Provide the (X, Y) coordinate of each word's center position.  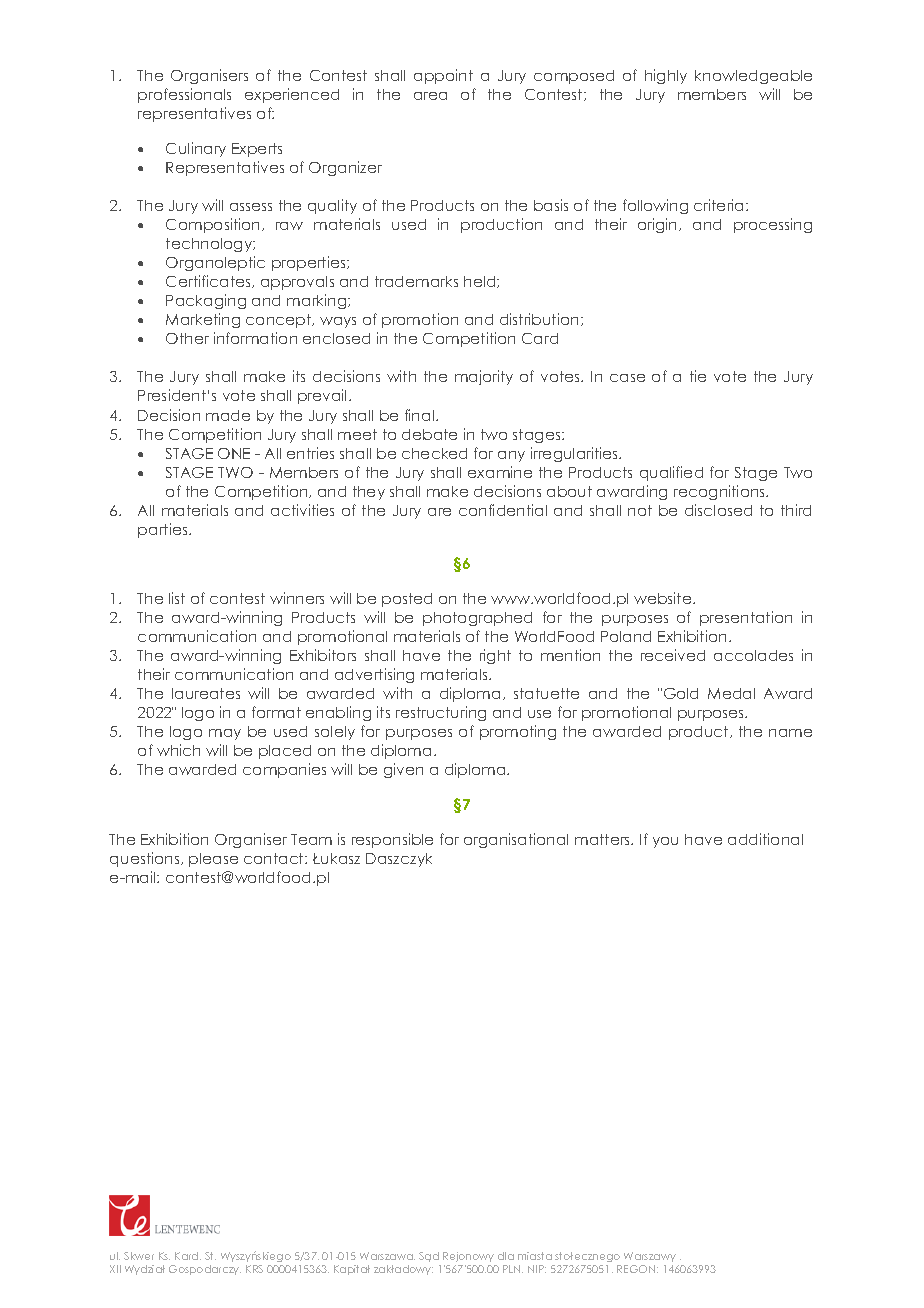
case (627, 378)
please (213, 860)
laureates (206, 693)
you (665, 842)
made (228, 415)
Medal (731, 693)
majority (484, 377)
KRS (254, 1269)
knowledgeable (753, 77)
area (430, 96)
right (495, 656)
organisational (516, 840)
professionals (184, 95)
